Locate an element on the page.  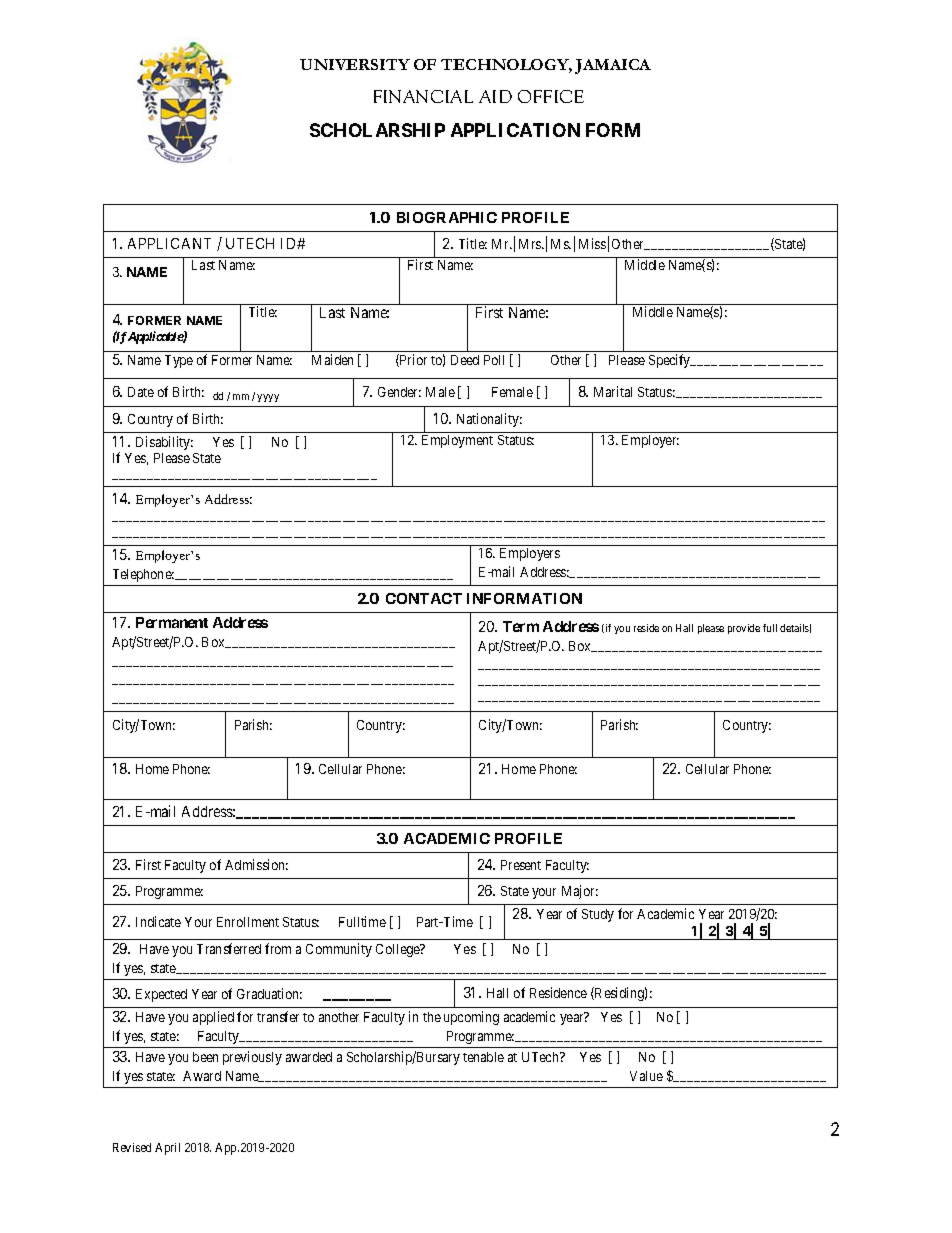
Value is located at coordinates (646, 1076).
